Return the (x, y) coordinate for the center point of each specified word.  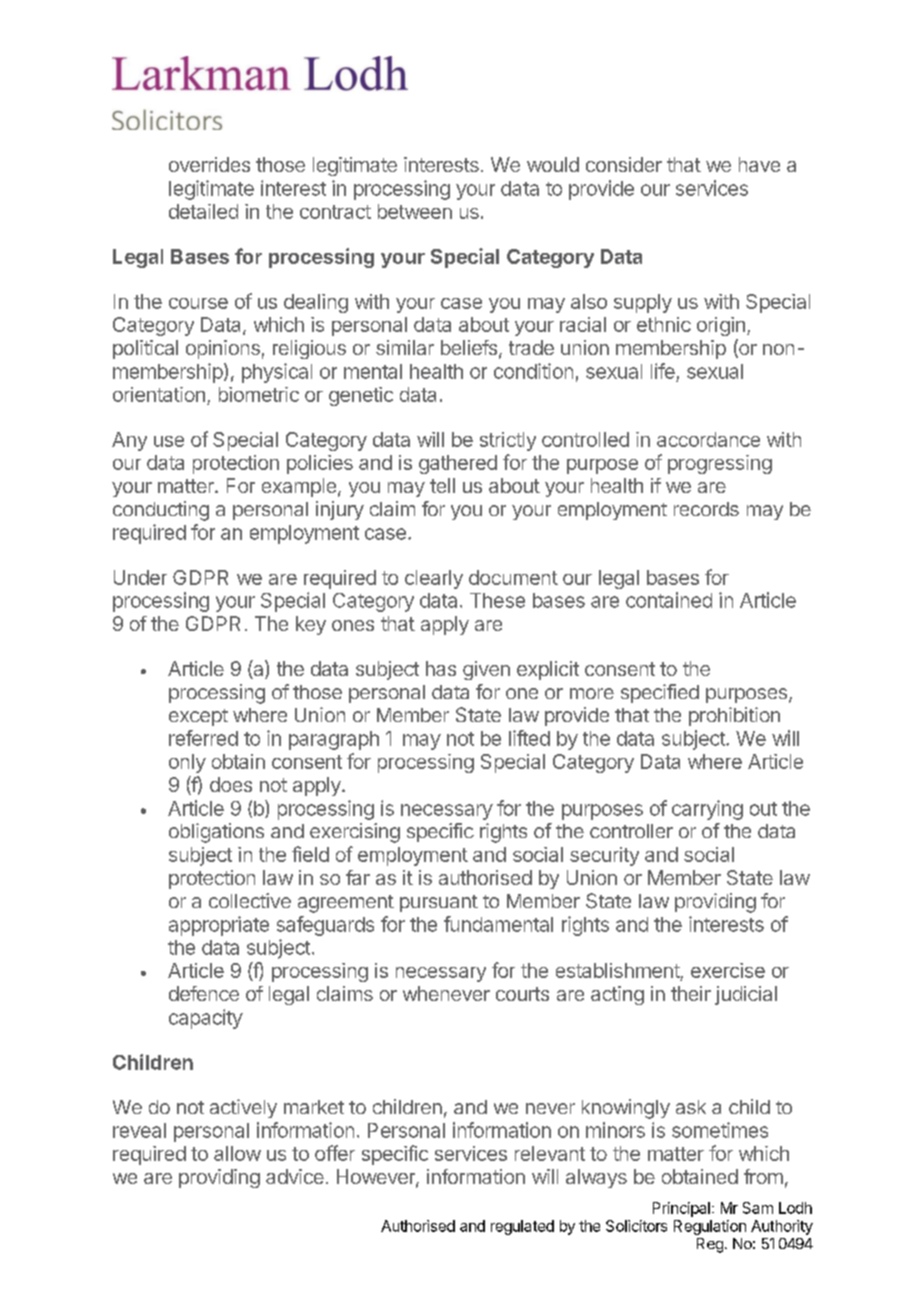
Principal (681, 1209)
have (759, 164)
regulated (522, 1227)
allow (237, 1153)
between (415, 211)
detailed (203, 211)
